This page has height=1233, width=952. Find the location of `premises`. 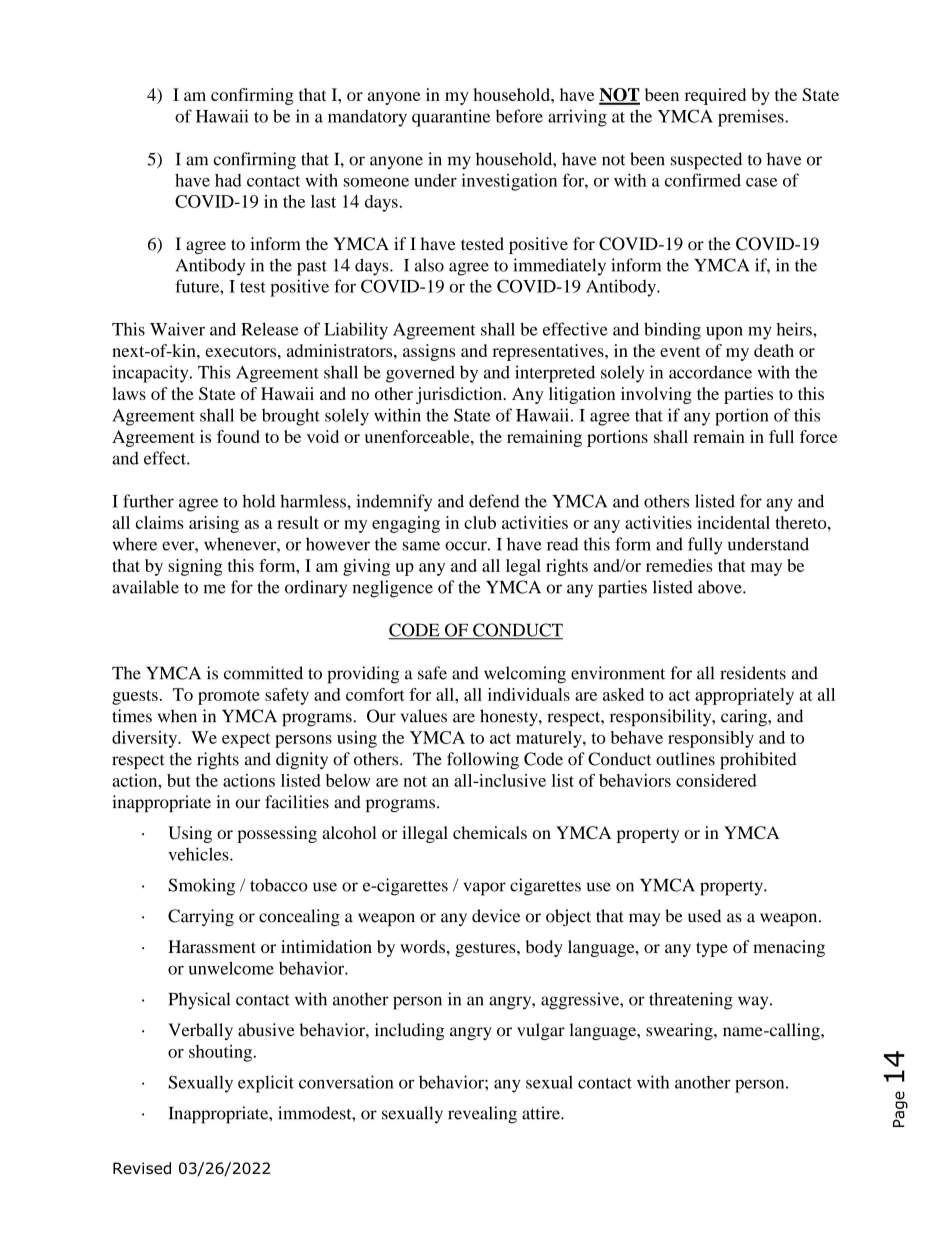

premises is located at coordinates (752, 118).
